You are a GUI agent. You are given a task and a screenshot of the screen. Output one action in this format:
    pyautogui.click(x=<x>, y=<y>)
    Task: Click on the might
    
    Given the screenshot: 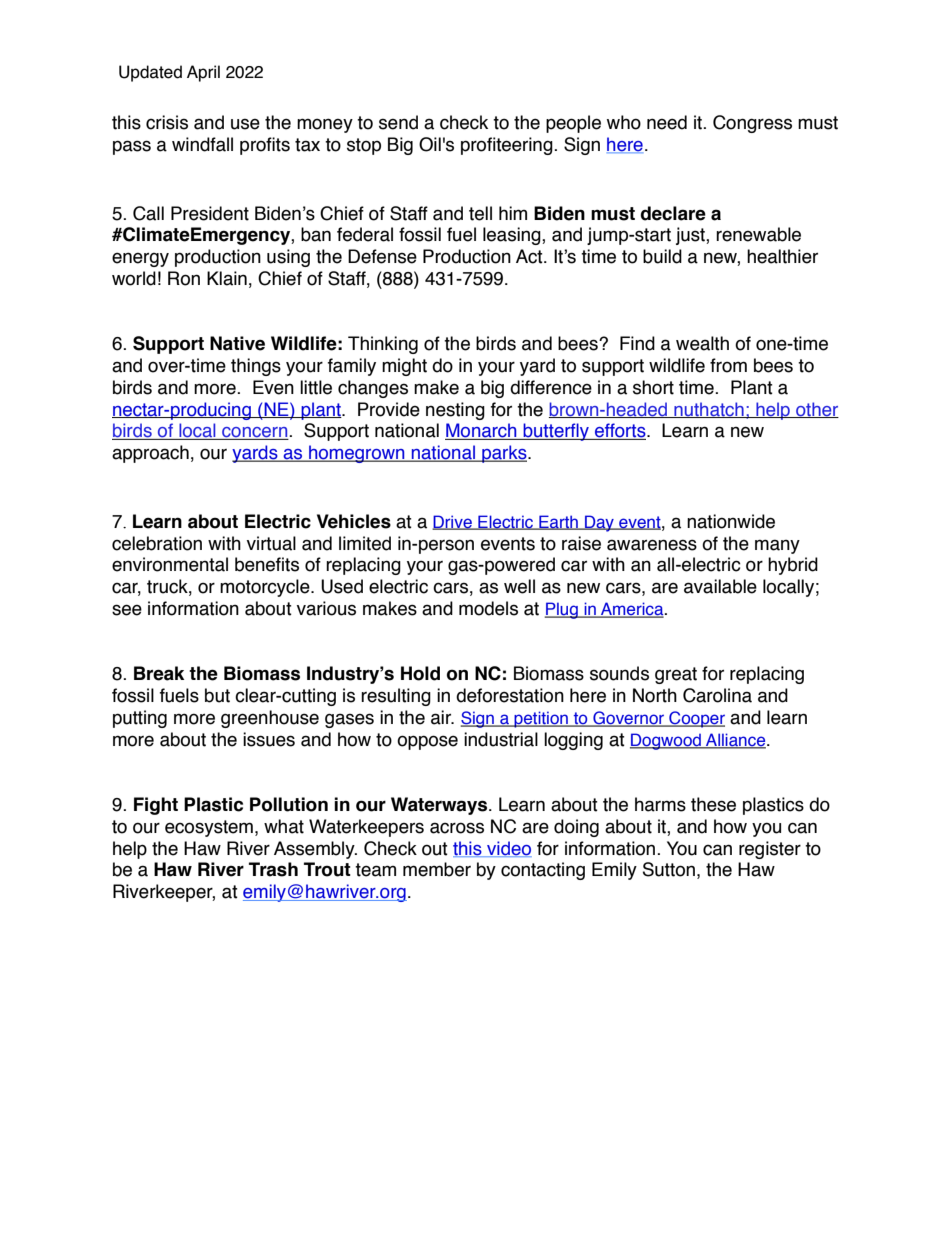 What is the action you would take?
    pyautogui.click(x=404, y=367)
